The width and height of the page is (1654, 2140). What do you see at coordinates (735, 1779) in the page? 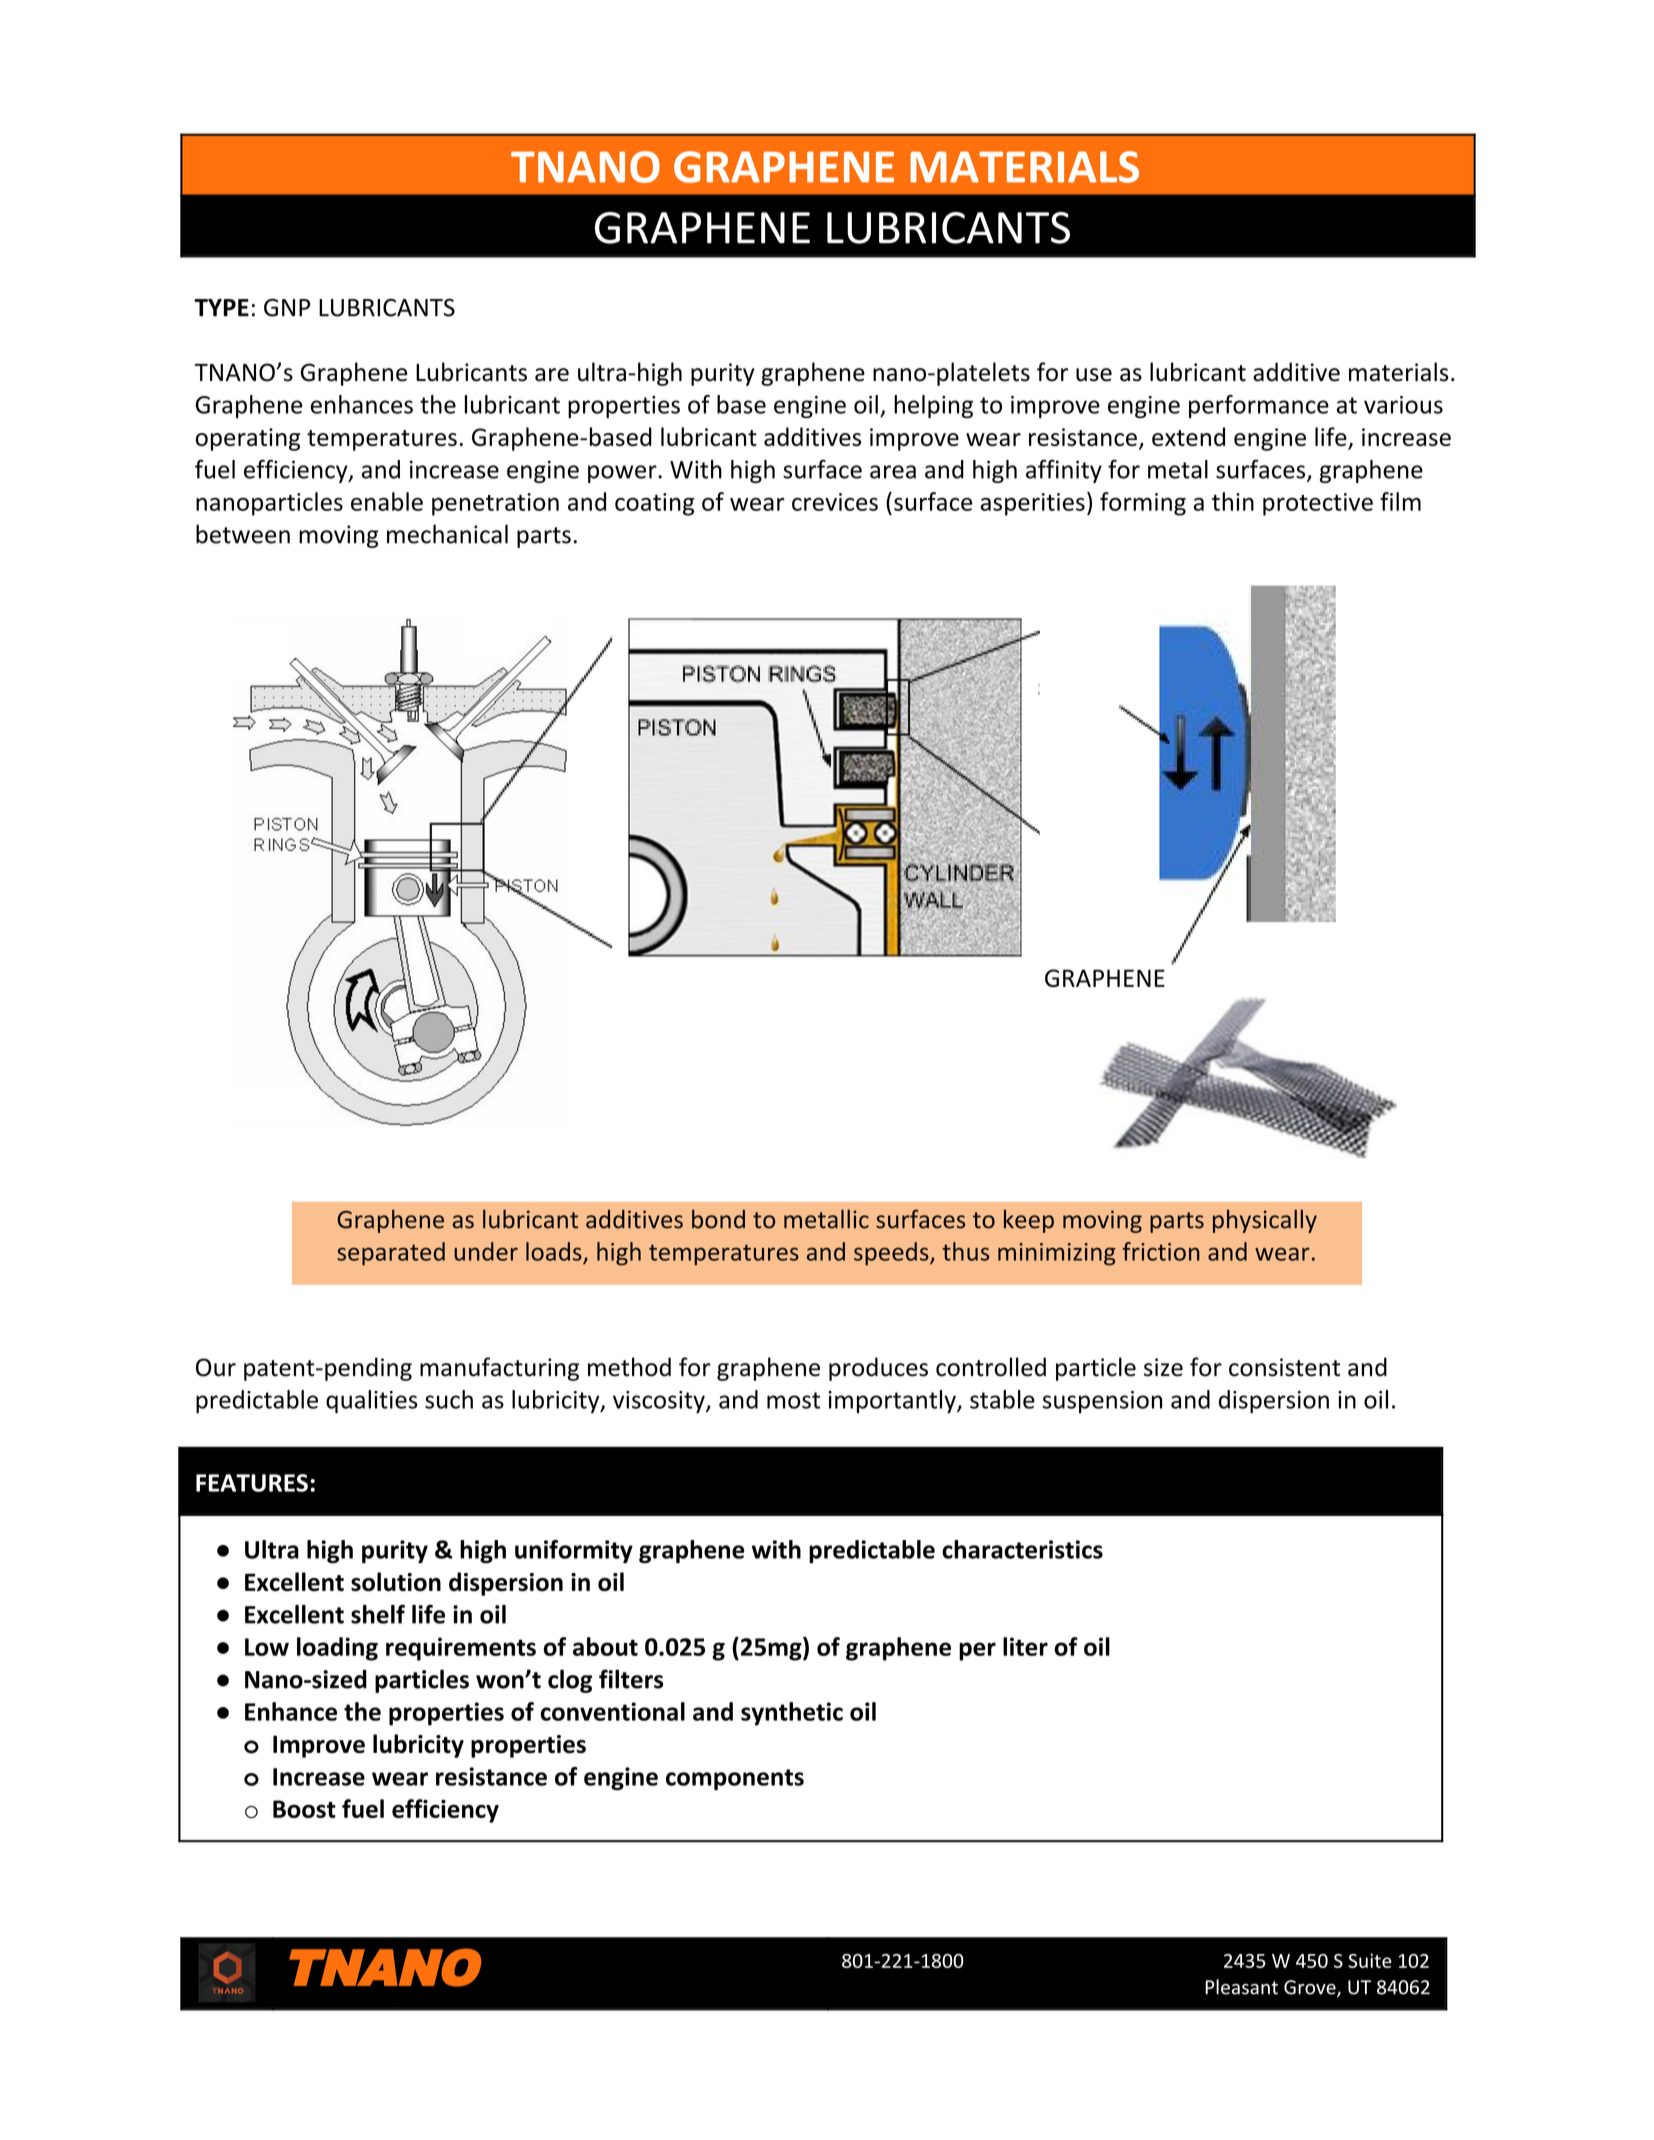
I see `components` at bounding box center [735, 1779].
